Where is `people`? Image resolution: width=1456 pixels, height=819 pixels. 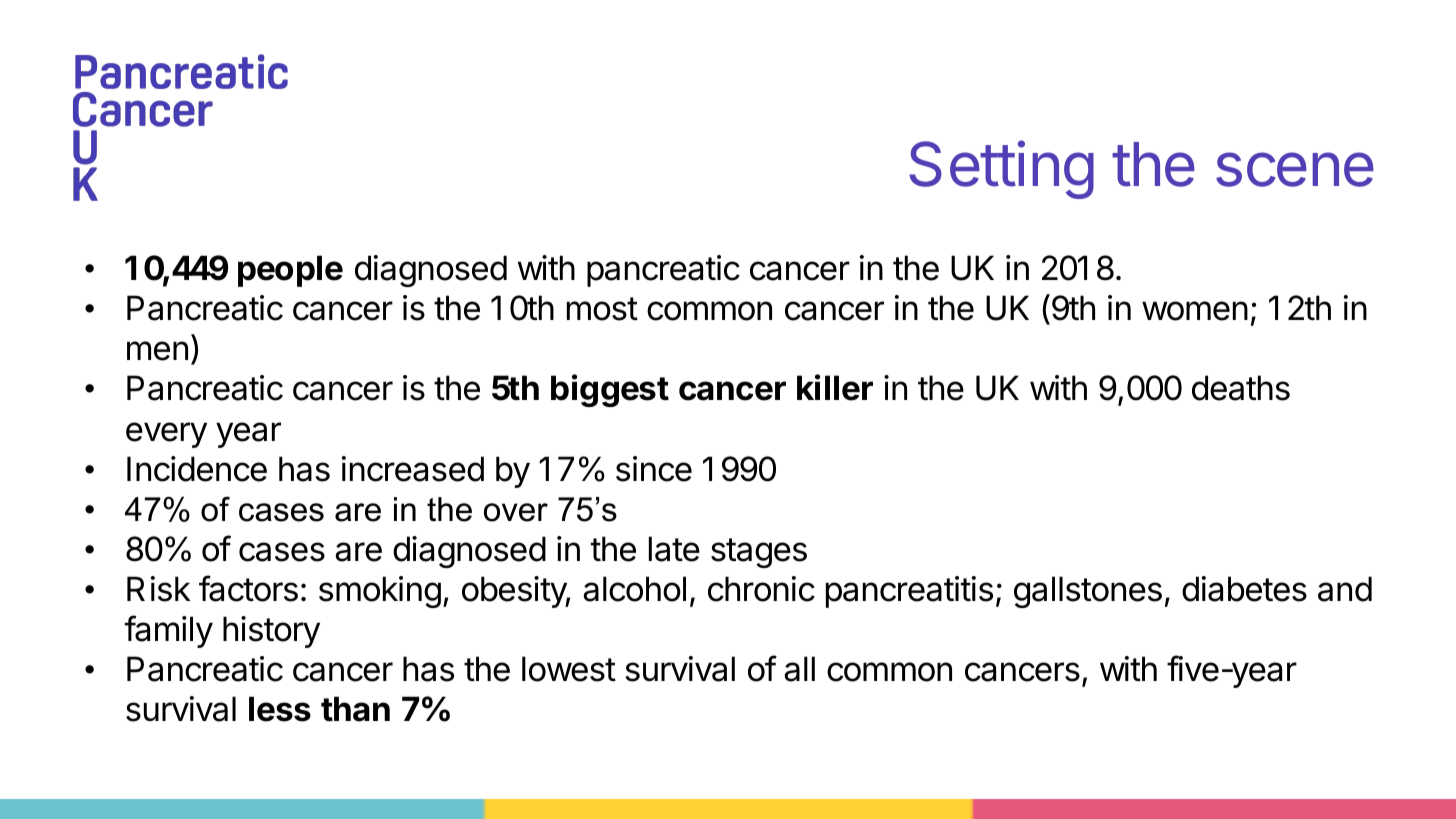 people is located at coordinates (290, 271).
